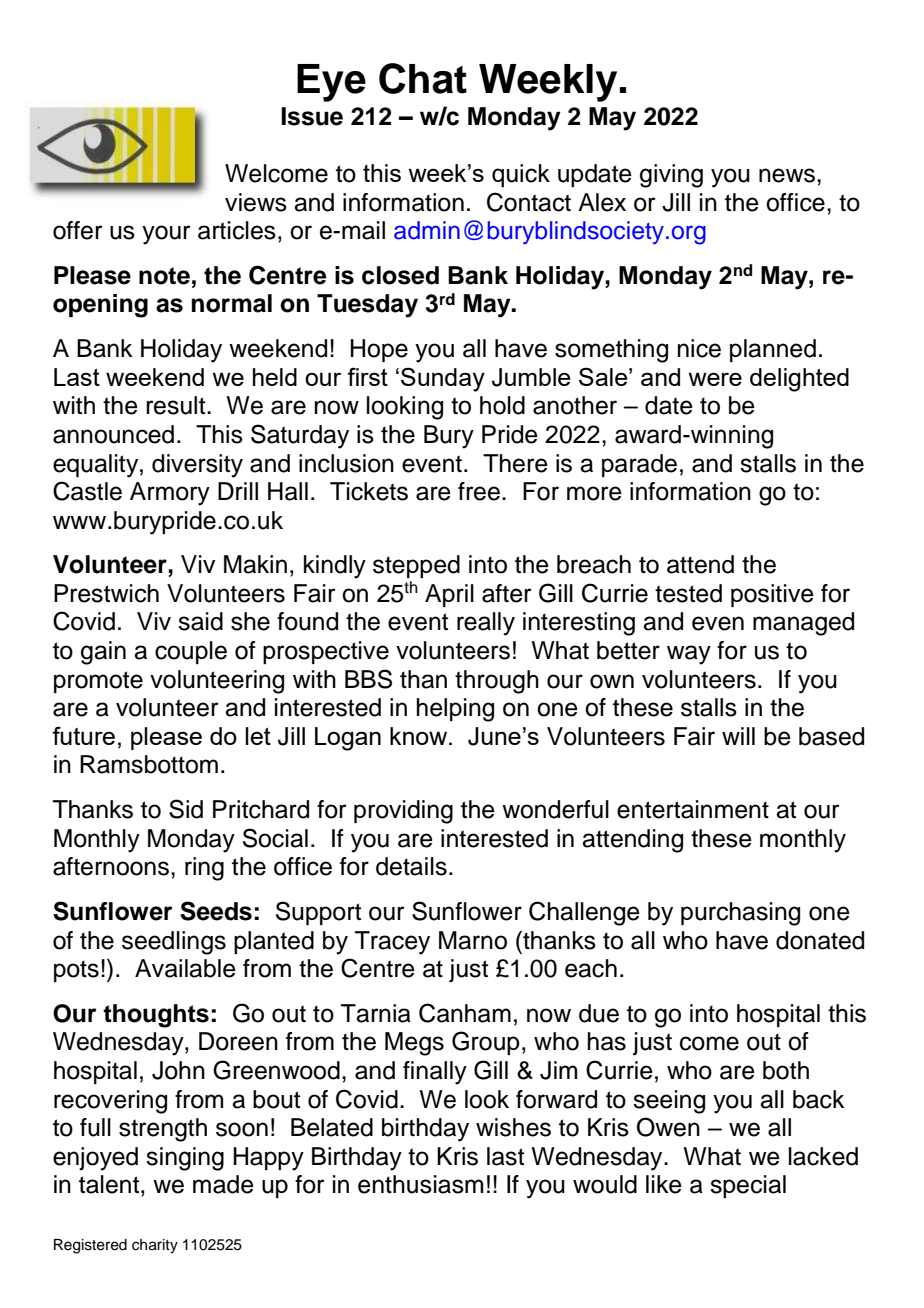 This page has width=924, height=1308. Describe the element at coordinates (312, 116) in the page. I see `Issue` at that location.
